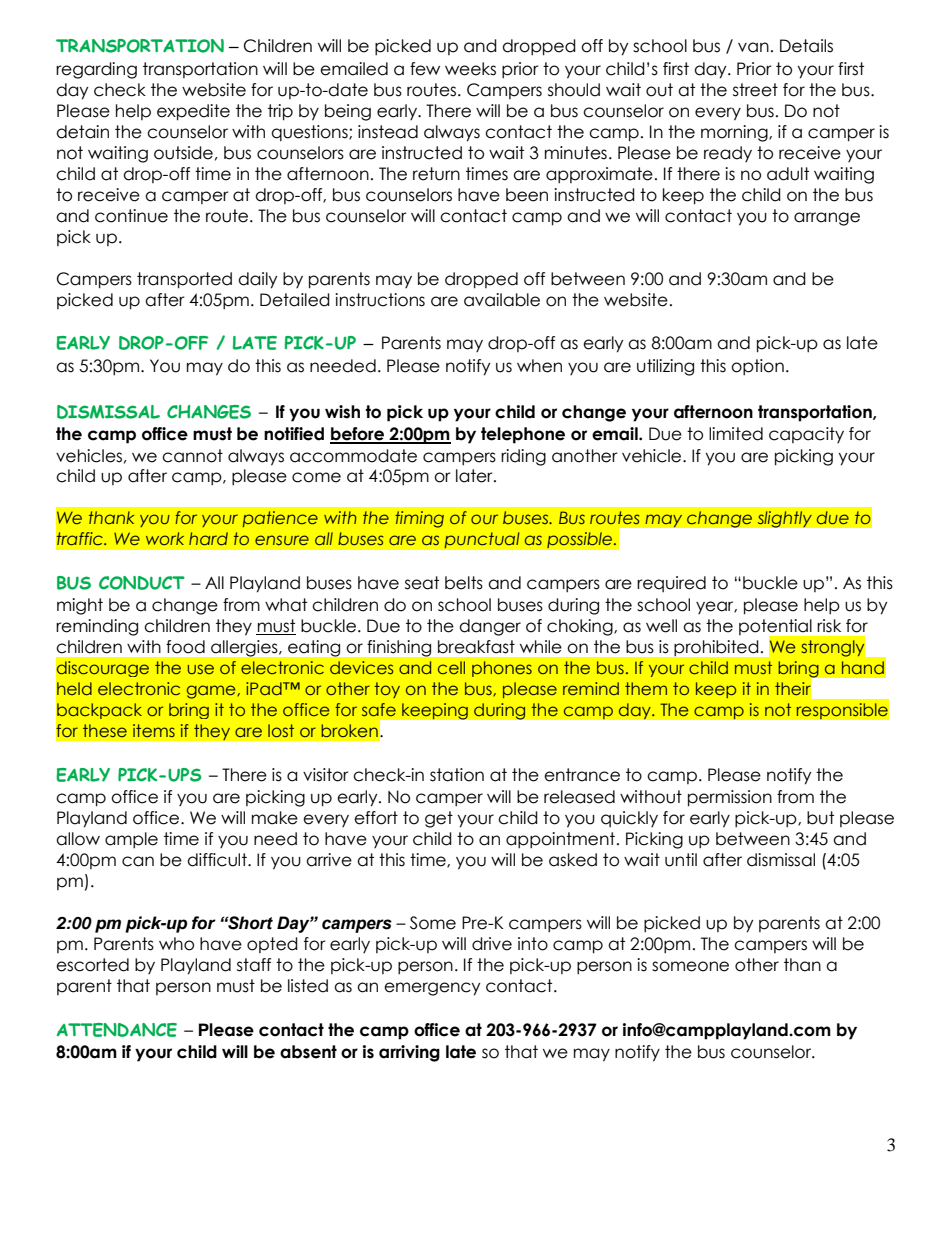  I want to click on available, so click(502, 300).
